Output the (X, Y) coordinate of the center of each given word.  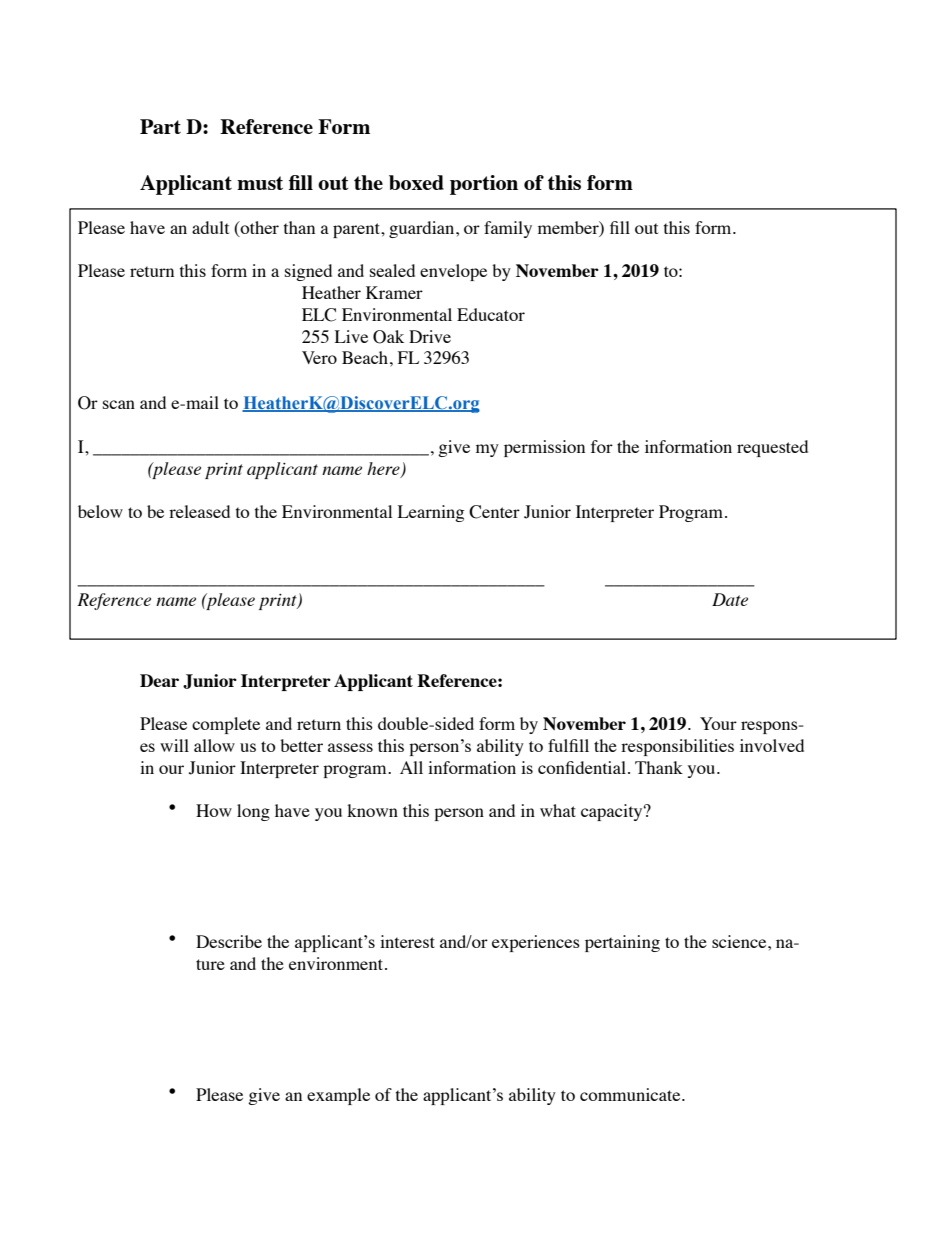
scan (119, 404)
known (372, 810)
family (508, 229)
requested (772, 448)
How (214, 810)
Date (730, 599)
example (338, 1096)
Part (160, 126)
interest (407, 941)
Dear (159, 680)
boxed (416, 182)
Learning (431, 513)
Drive (430, 336)
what (558, 810)
